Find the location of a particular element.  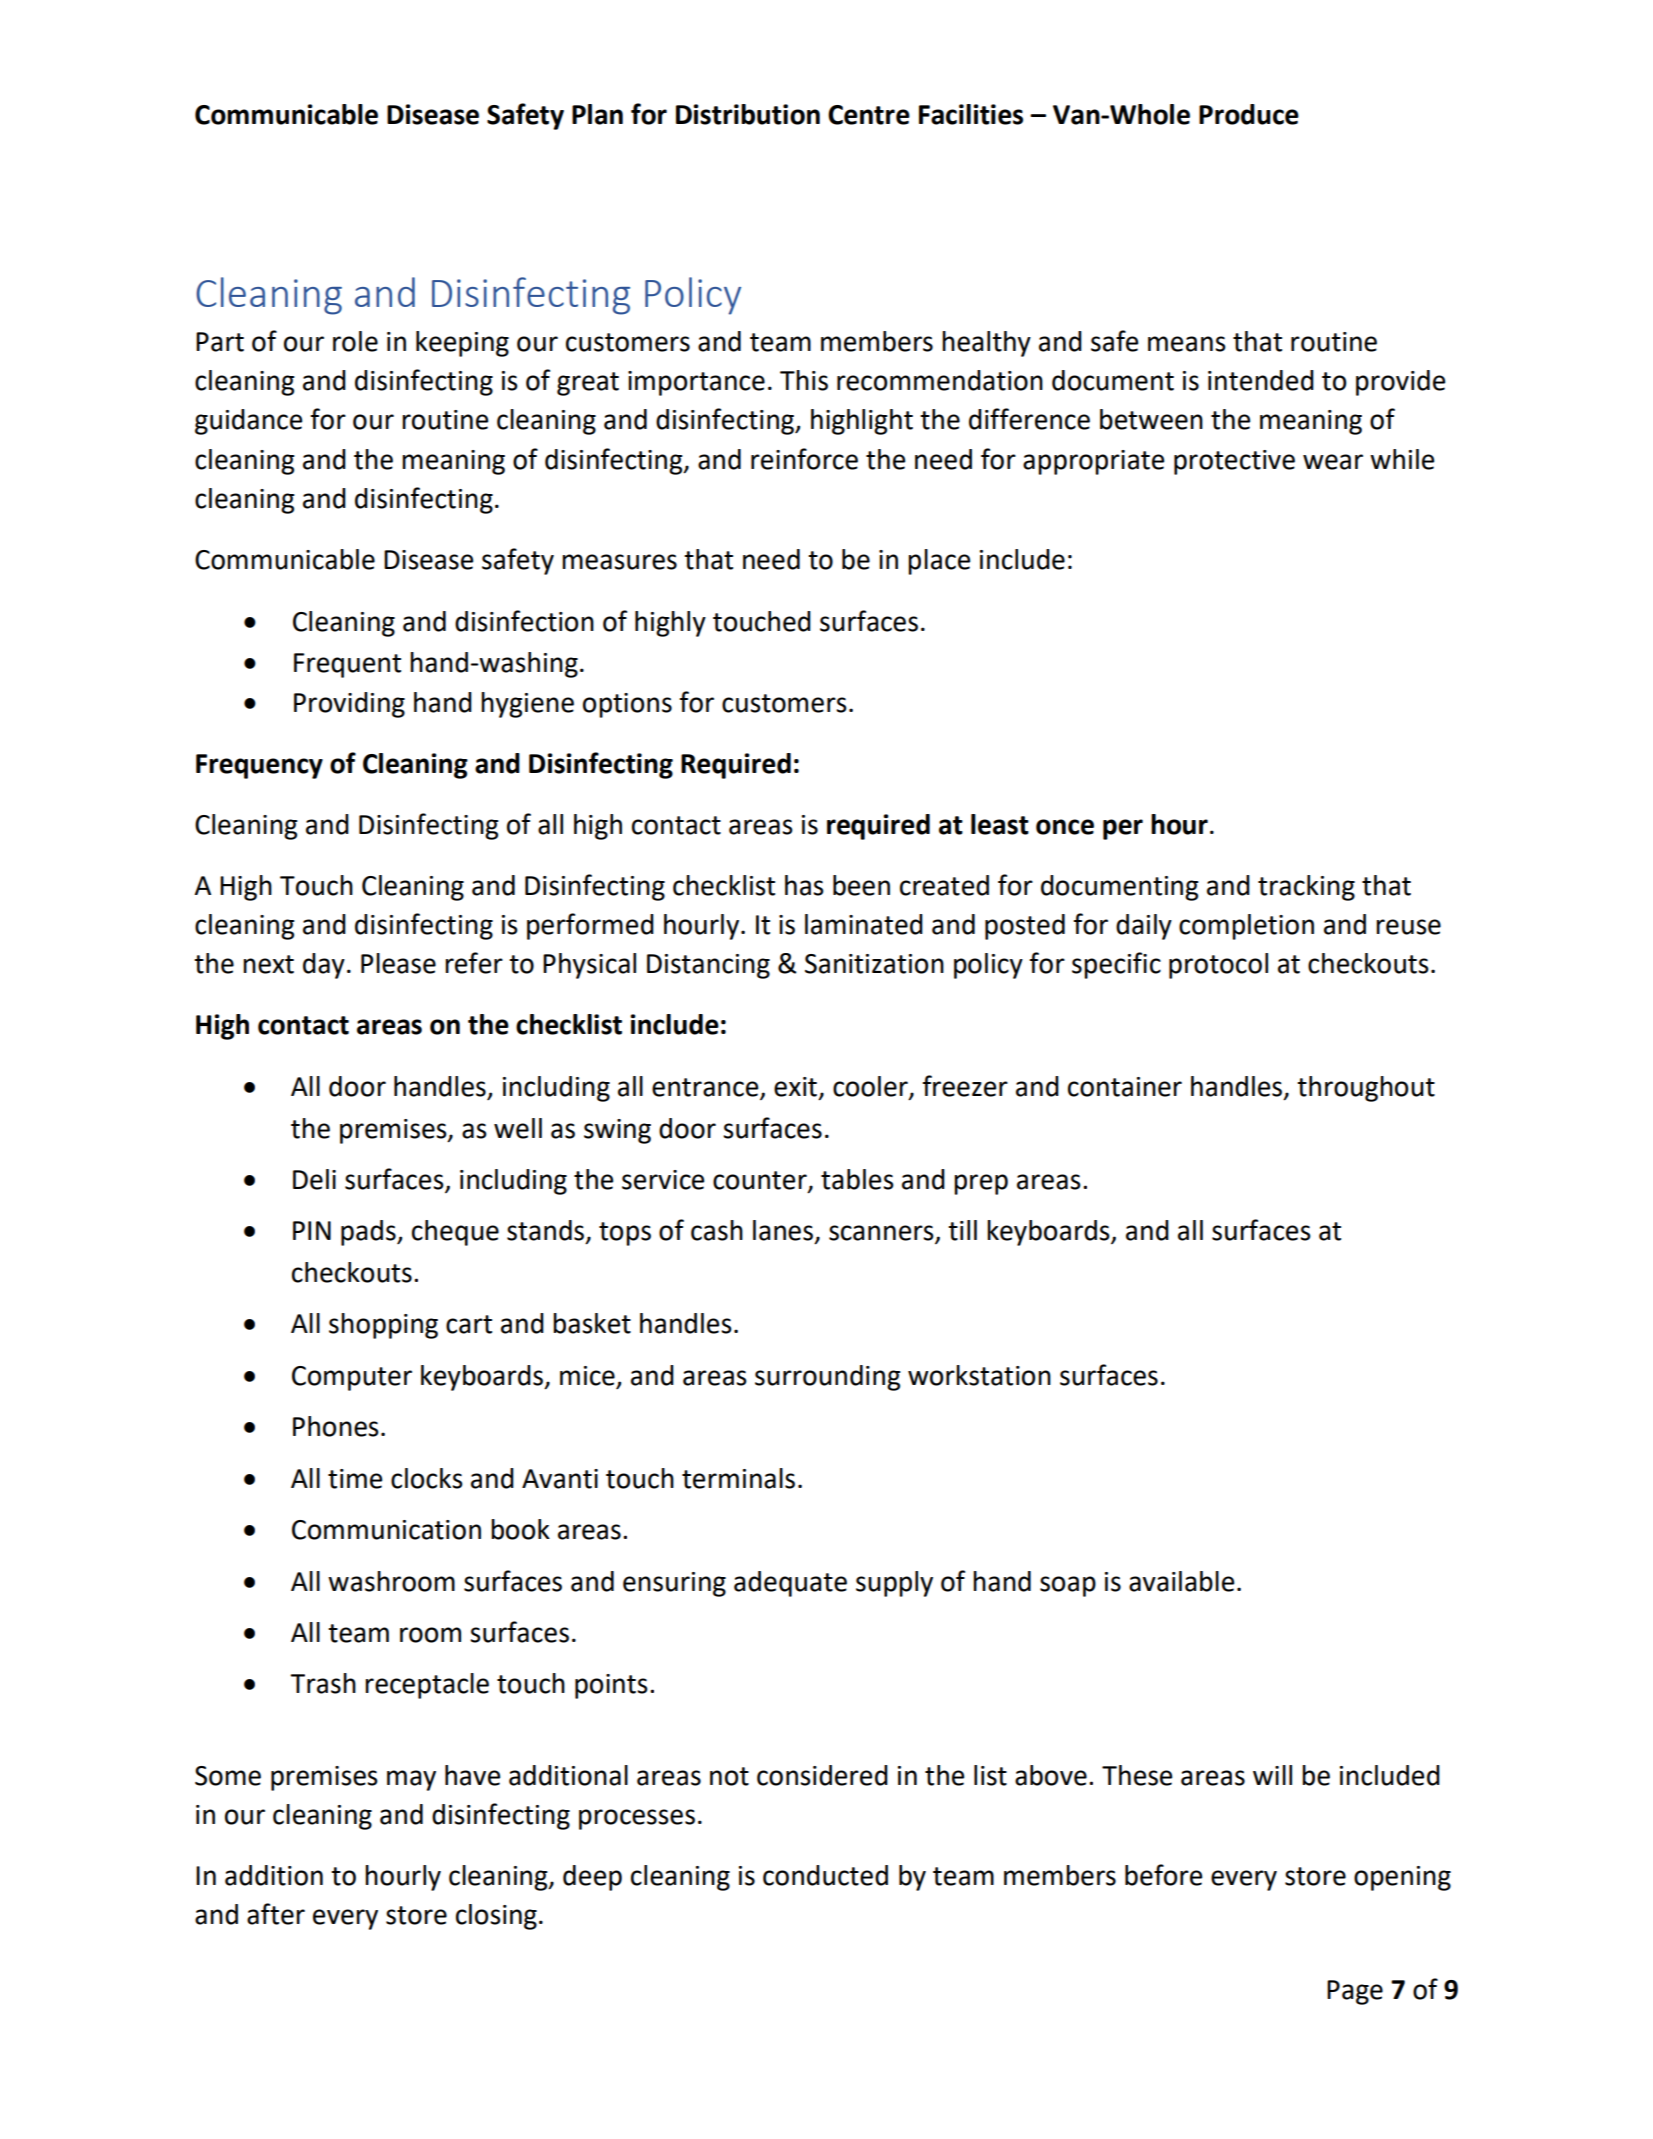

role is located at coordinates (355, 341).
